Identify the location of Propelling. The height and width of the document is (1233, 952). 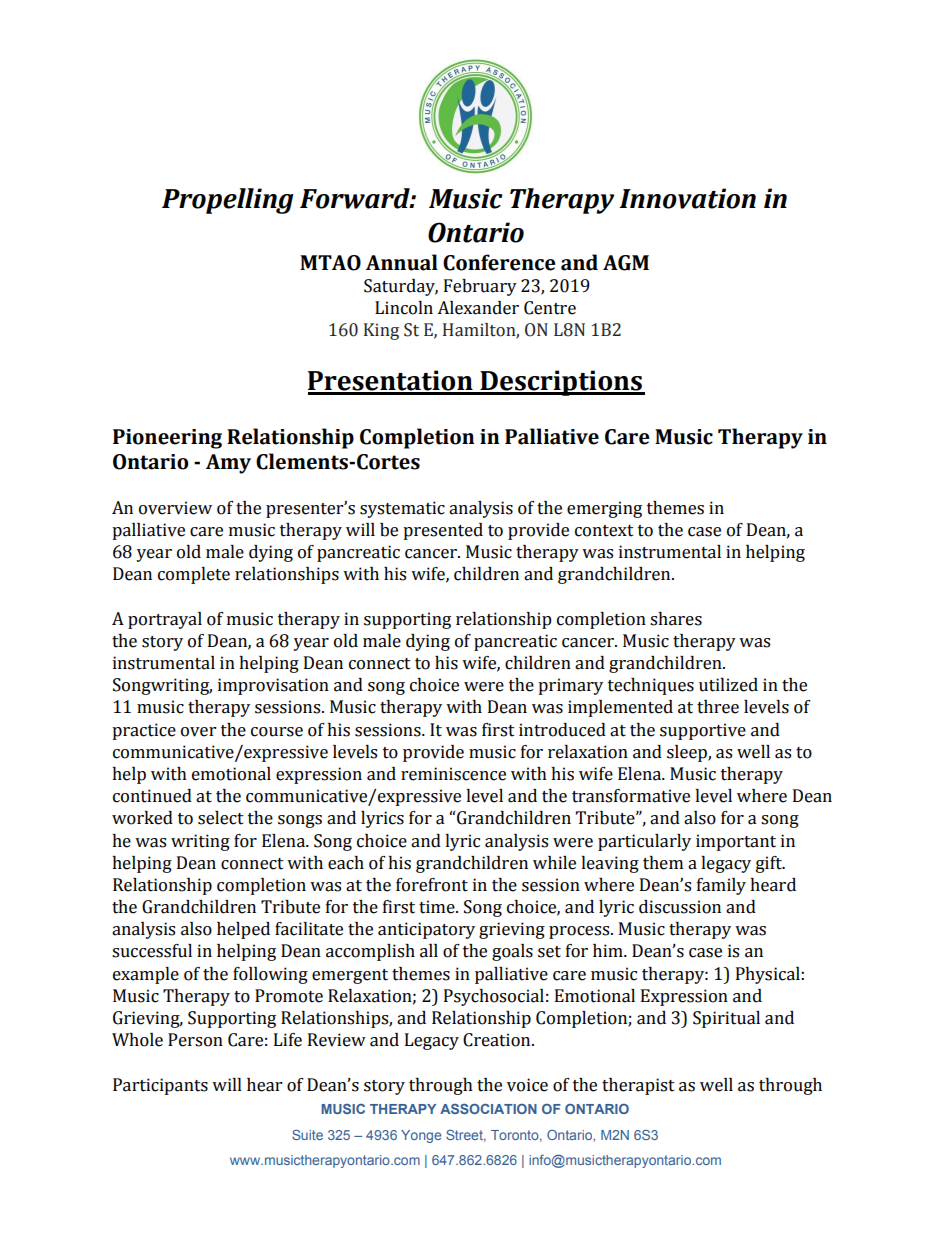
(228, 201).
